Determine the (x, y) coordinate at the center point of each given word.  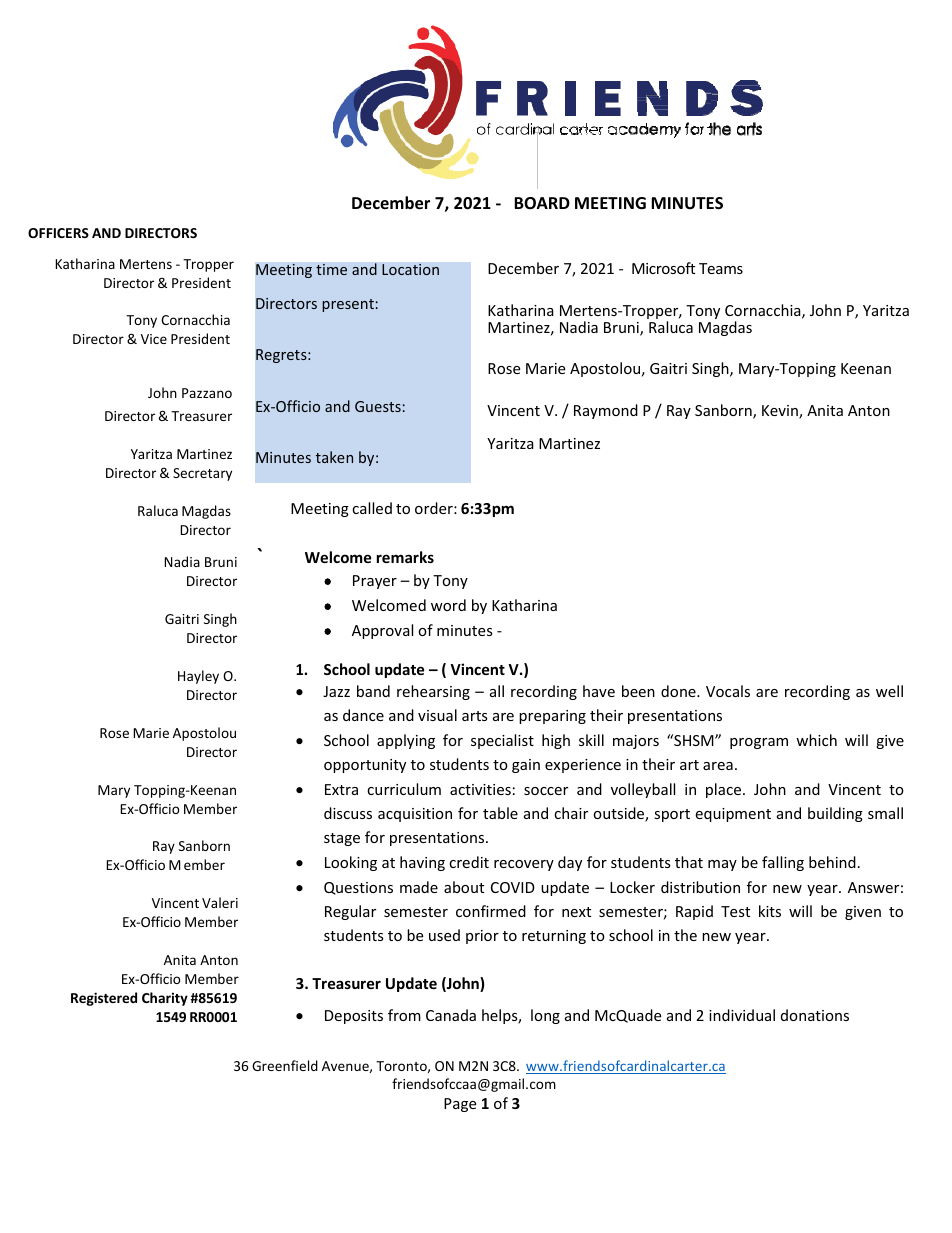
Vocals (728, 691)
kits (770, 911)
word (448, 605)
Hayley (198, 677)
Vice (154, 339)
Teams (721, 268)
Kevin (781, 412)
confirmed (491, 911)
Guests (378, 406)
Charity (165, 999)
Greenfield (285, 1065)
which (816, 740)
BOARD (542, 203)
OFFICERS (58, 233)
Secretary (202, 474)
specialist (502, 741)
